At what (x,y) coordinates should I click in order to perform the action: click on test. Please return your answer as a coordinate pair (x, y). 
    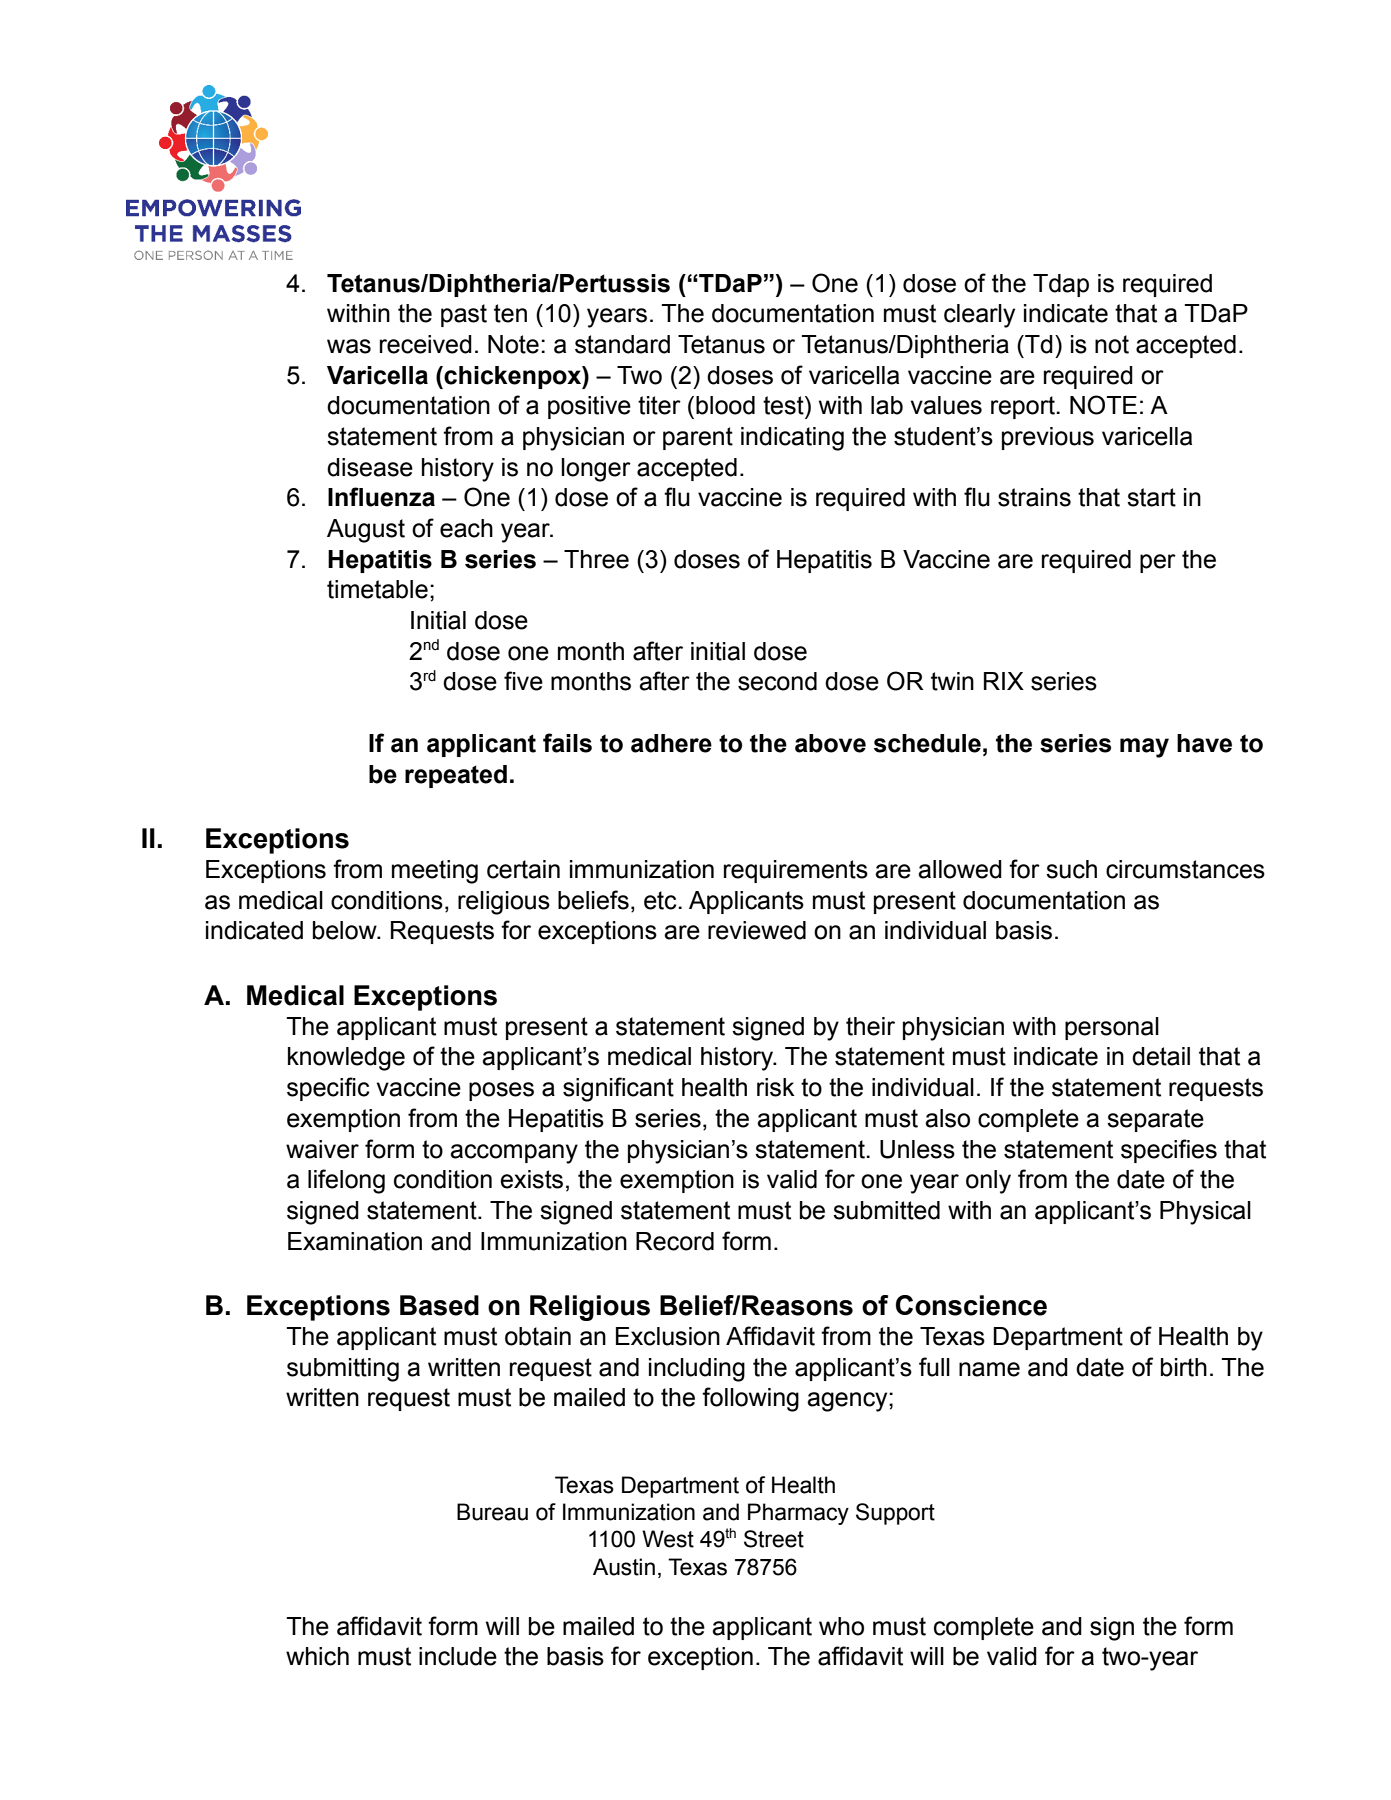
    Looking at the image, I should click on (784, 405).
